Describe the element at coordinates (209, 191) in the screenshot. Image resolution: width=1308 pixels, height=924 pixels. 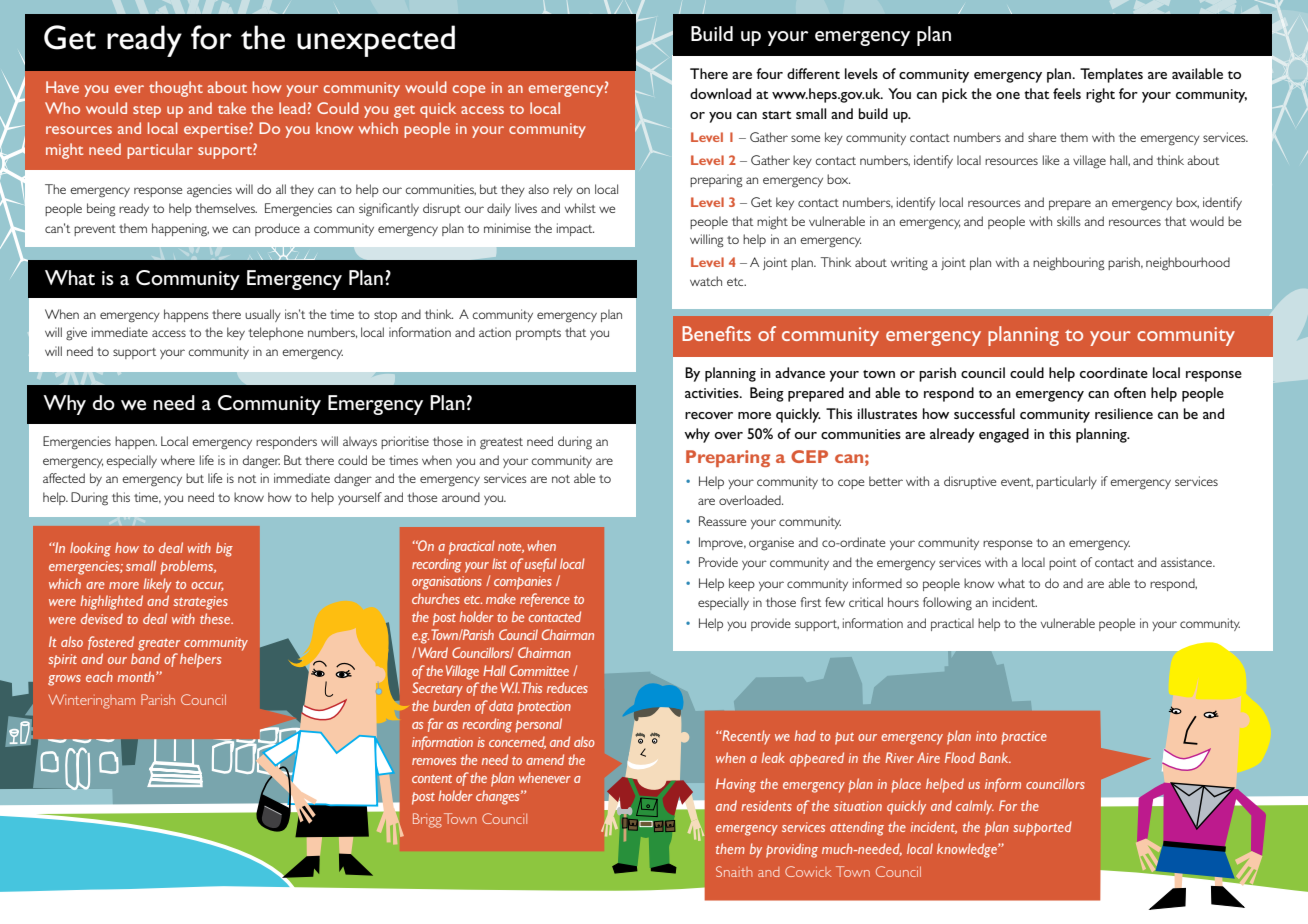
I see `agencies` at that location.
